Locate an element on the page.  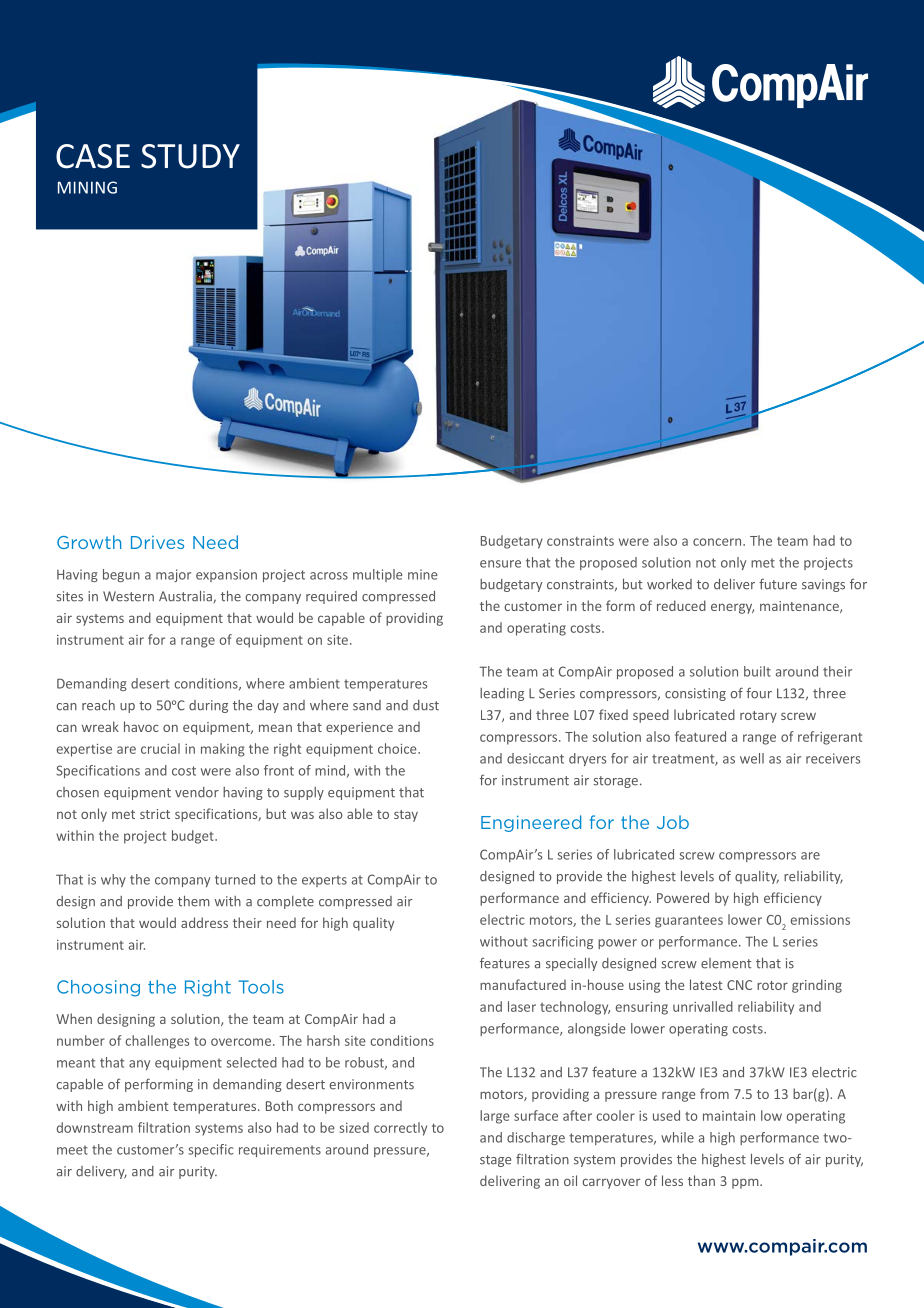
ppm is located at coordinates (746, 1183).
